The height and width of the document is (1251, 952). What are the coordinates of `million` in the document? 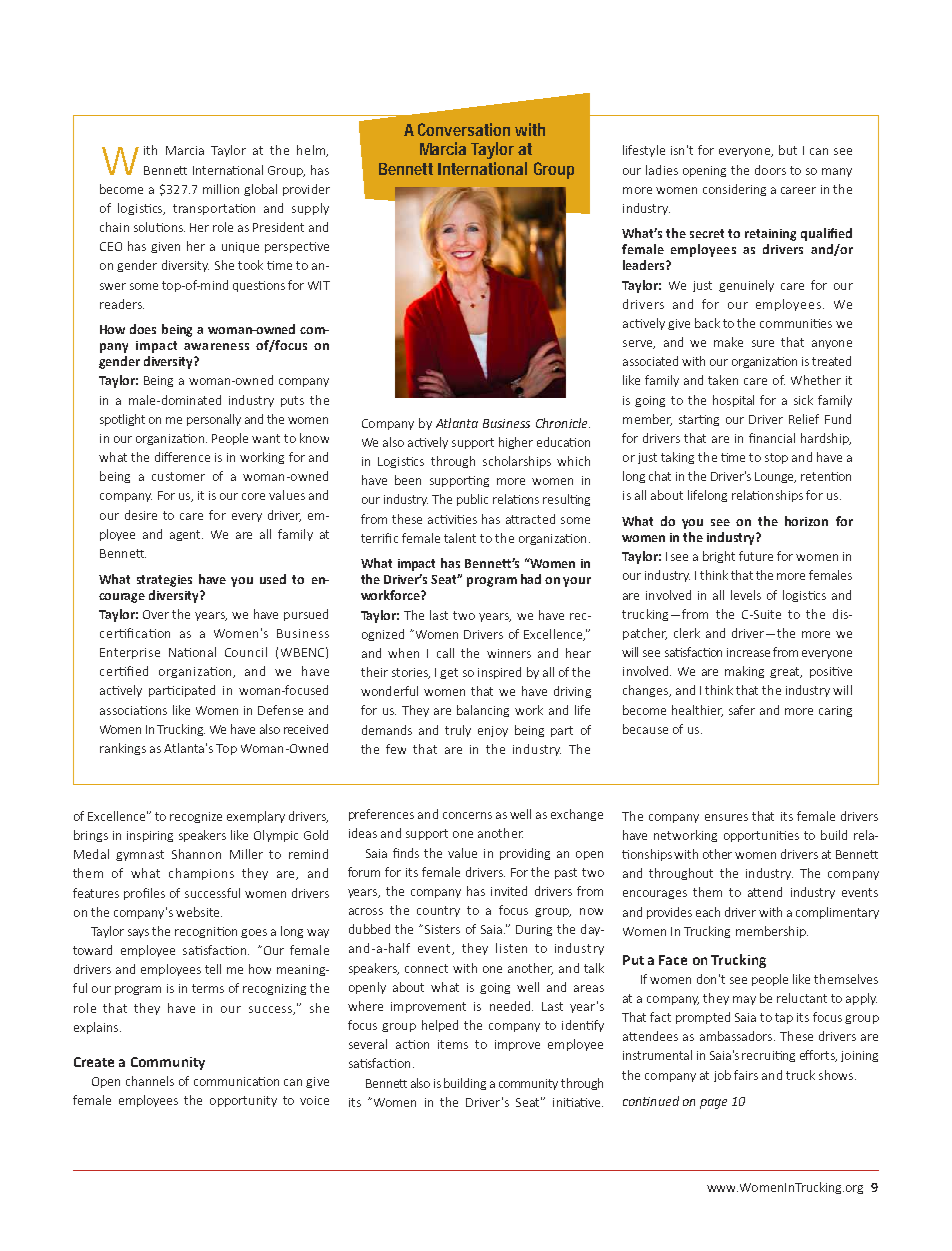 It's located at (221, 189).
